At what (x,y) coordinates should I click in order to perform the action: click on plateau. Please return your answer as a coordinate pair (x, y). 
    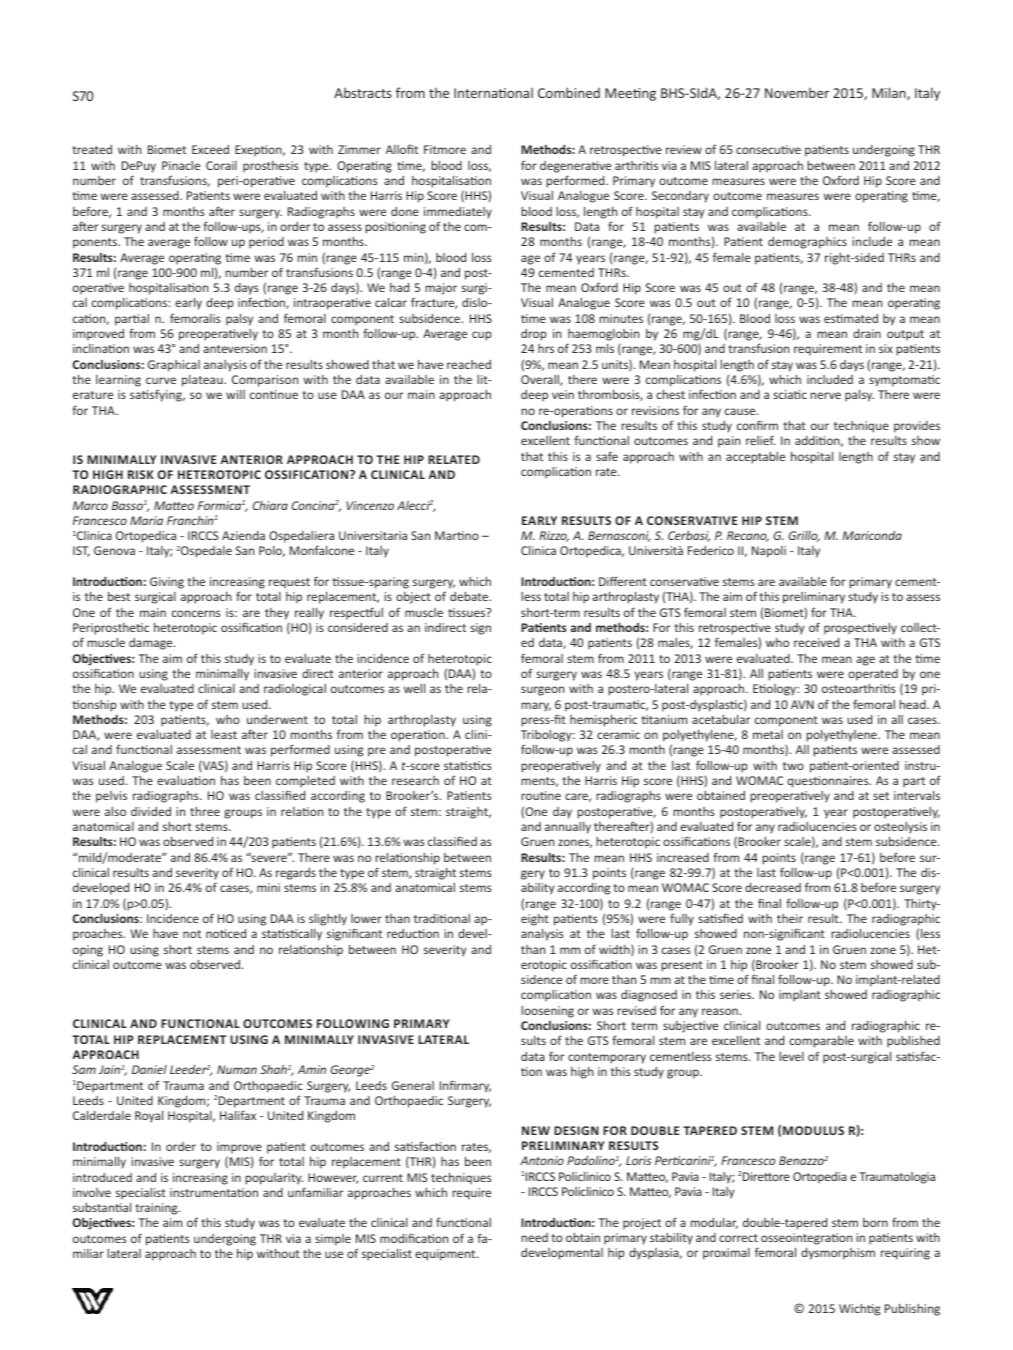
    Looking at the image, I should click on (203, 381).
